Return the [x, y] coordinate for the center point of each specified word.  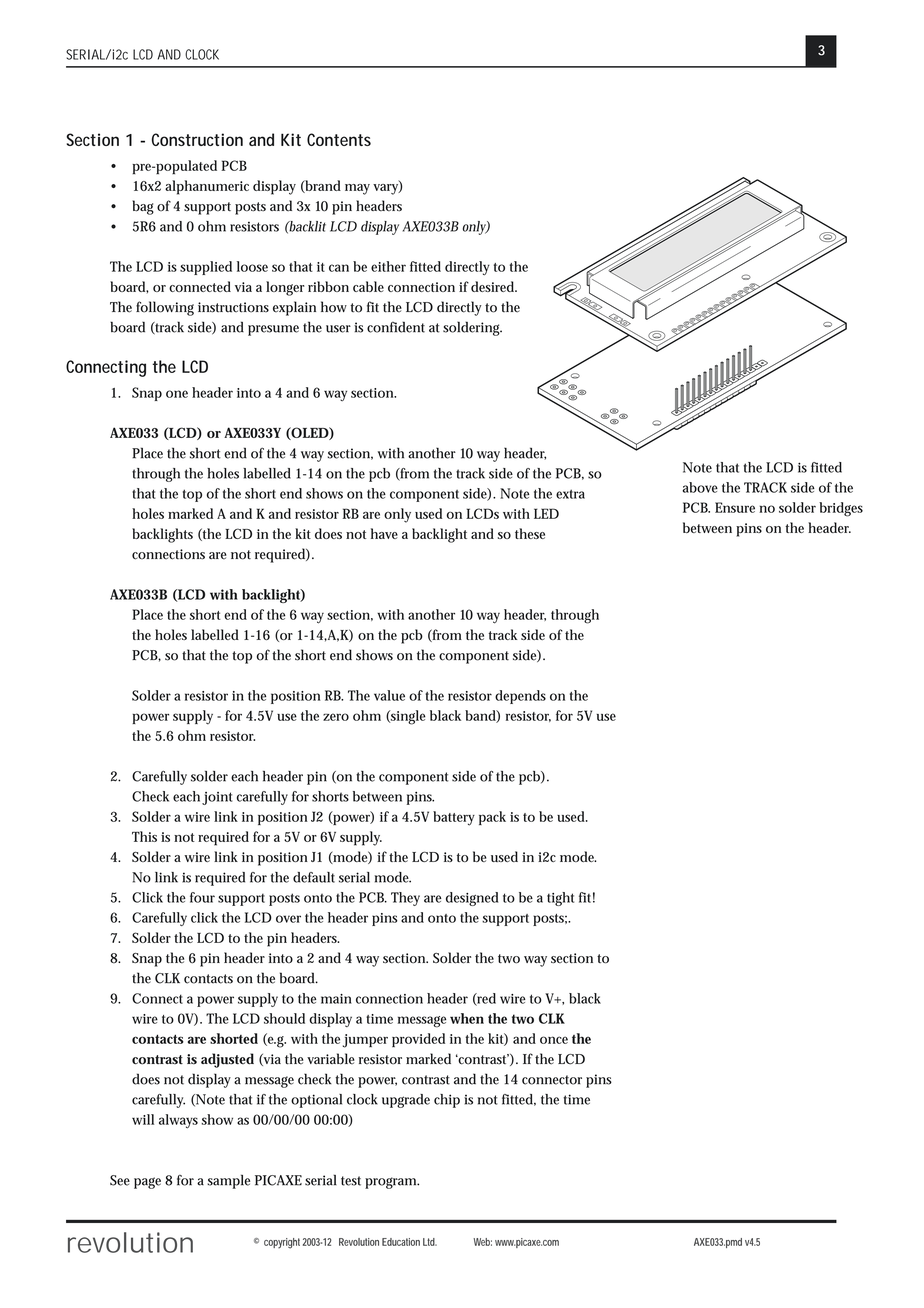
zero [336, 717]
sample [228, 1181]
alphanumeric [207, 187]
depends [520, 697]
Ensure [735, 507]
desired [494, 286]
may [357, 189]
